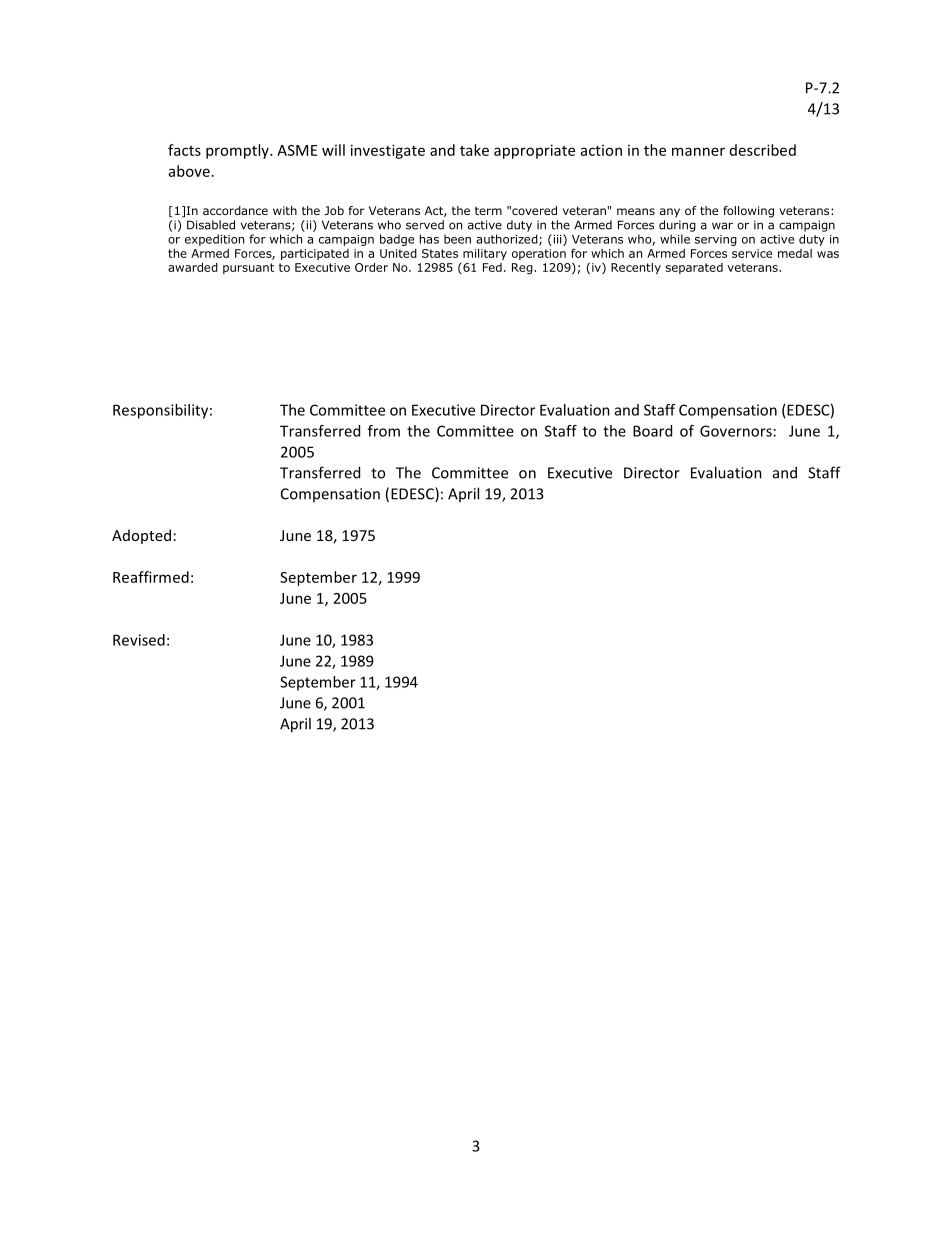 The height and width of the image is (1233, 952). What do you see at coordinates (736, 431) in the image?
I see `Governors` at bounding box center [736, 431].
